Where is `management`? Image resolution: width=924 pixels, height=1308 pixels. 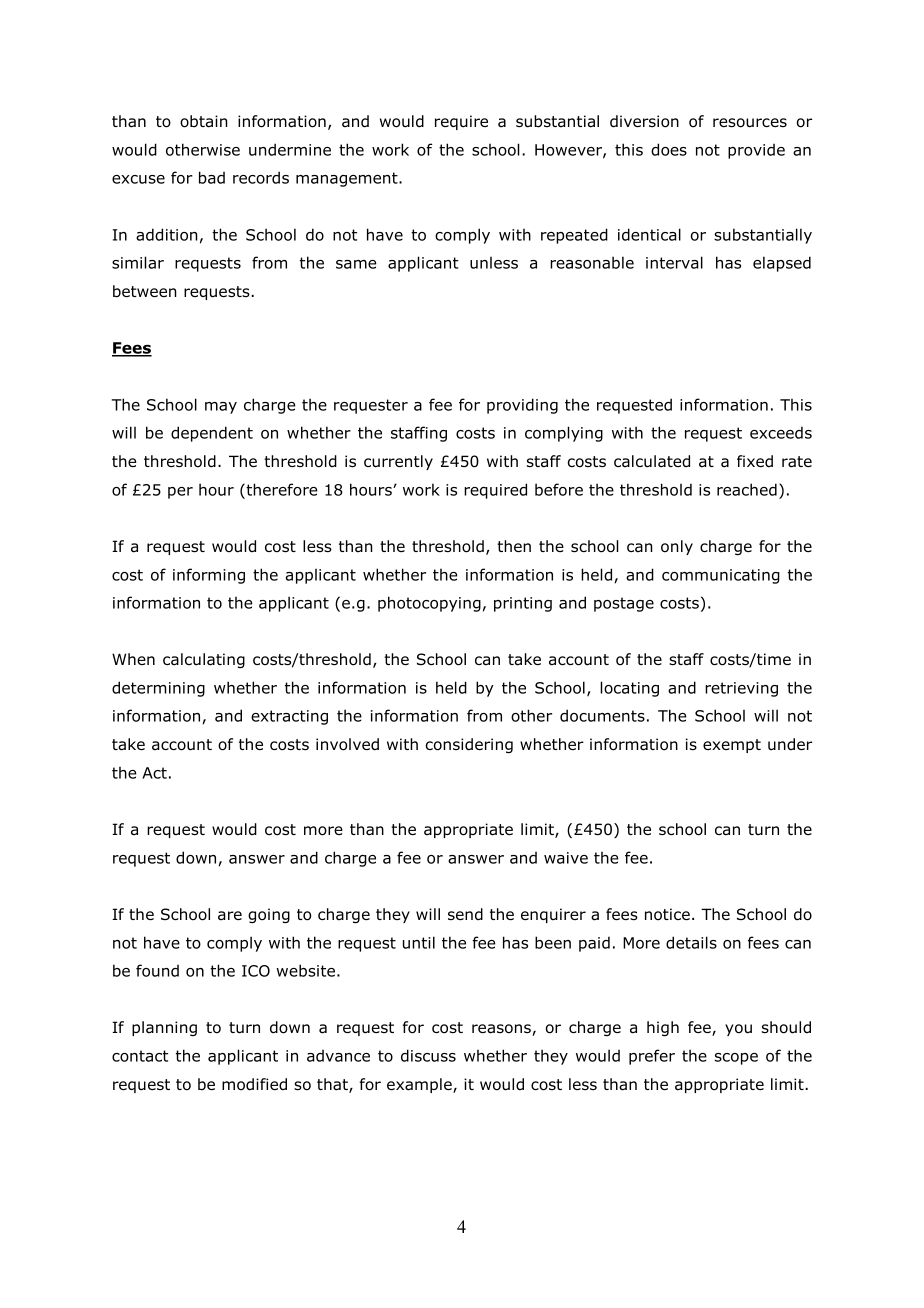 management is located at coordinates (348, 179).
